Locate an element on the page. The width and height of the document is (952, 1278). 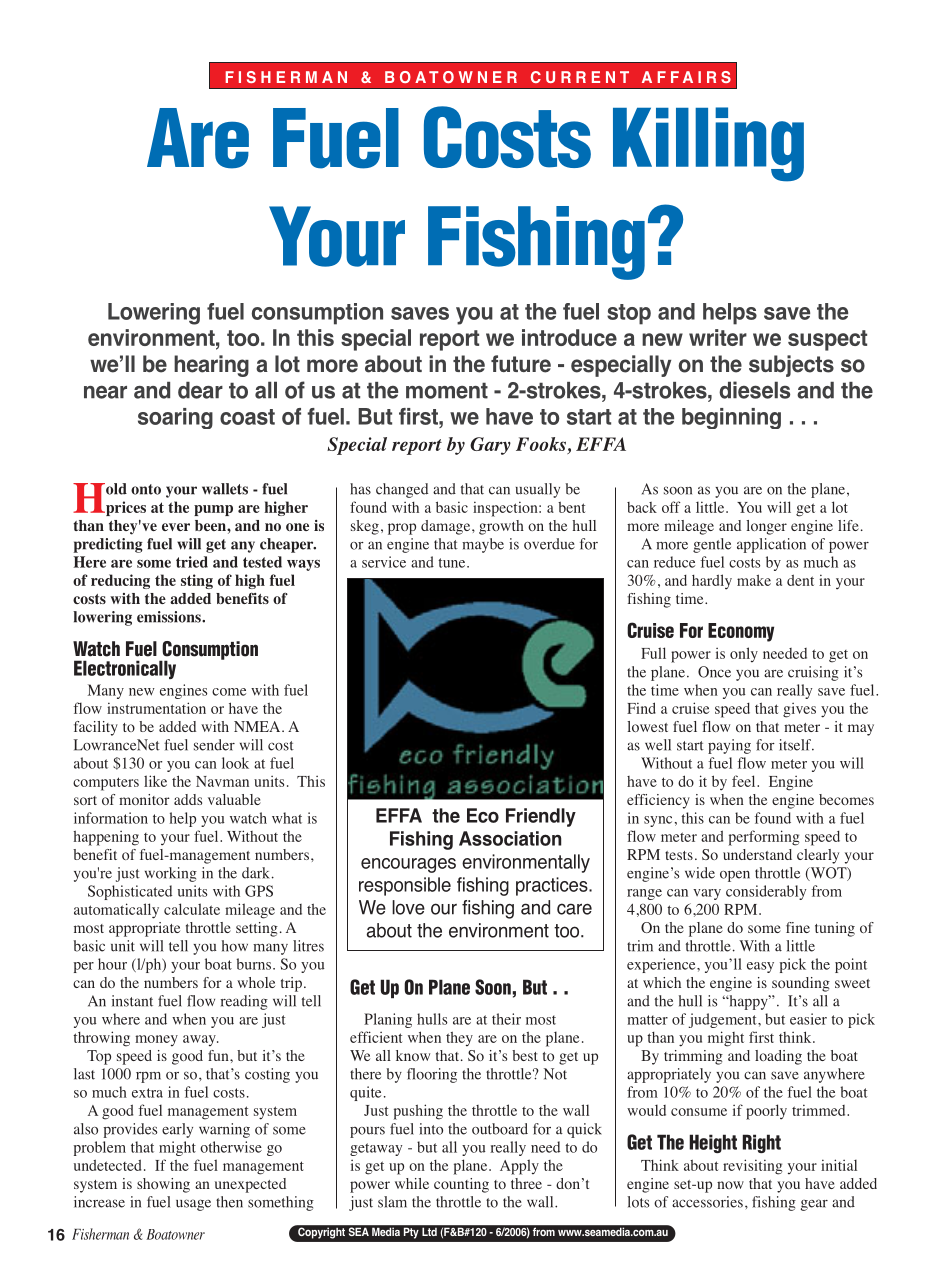
hearing is located at coordinates (211, 366).
